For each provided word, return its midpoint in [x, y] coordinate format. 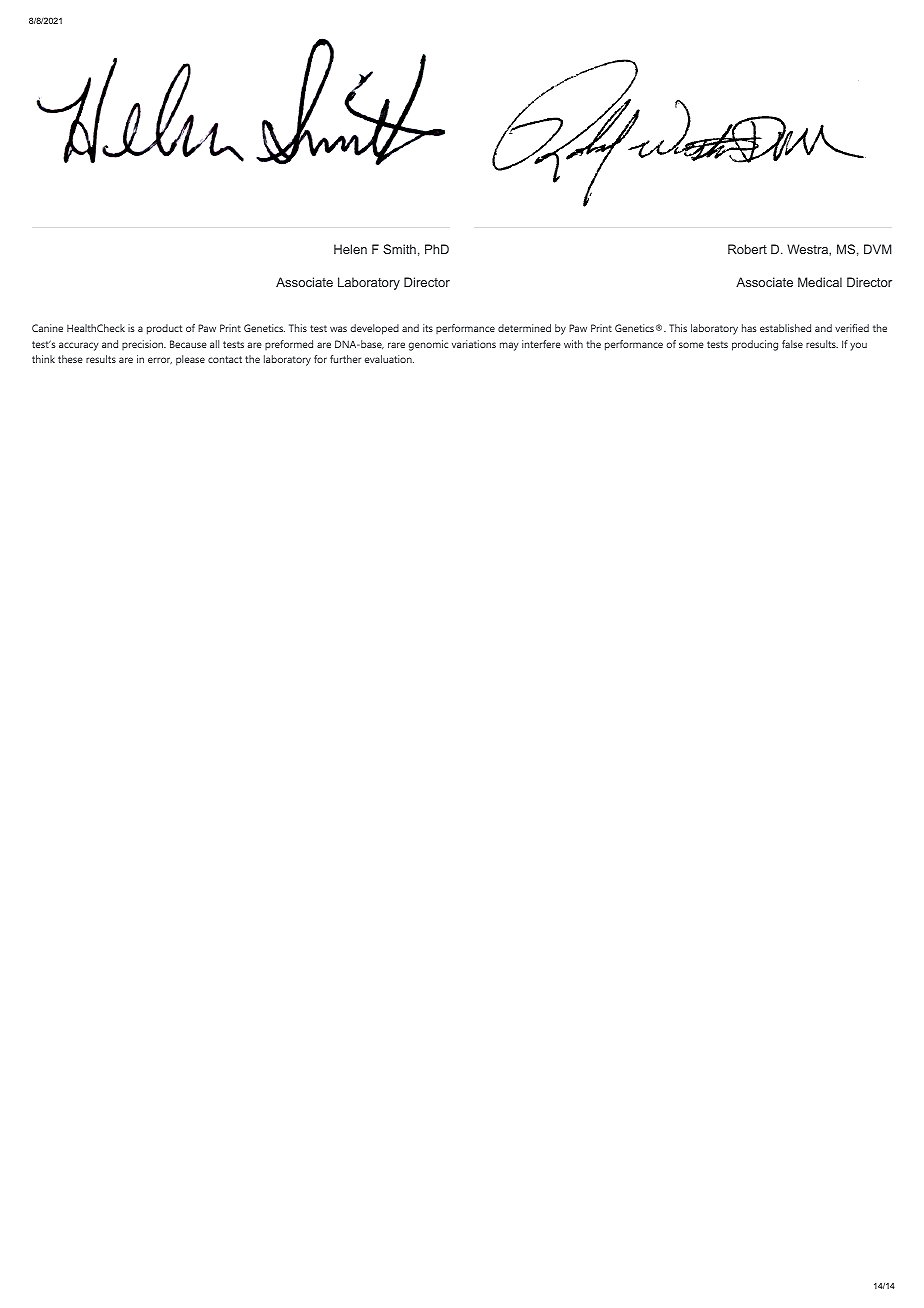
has [749, 328]
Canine [47, 328]
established [785, 328]
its [428, 328]
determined [524, 328]
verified [852, 328]
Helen [350, 249]
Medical [820, 282]
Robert [747, 249]
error [160, 360]
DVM [877, 249]
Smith [399, 249]
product [164, 329]
